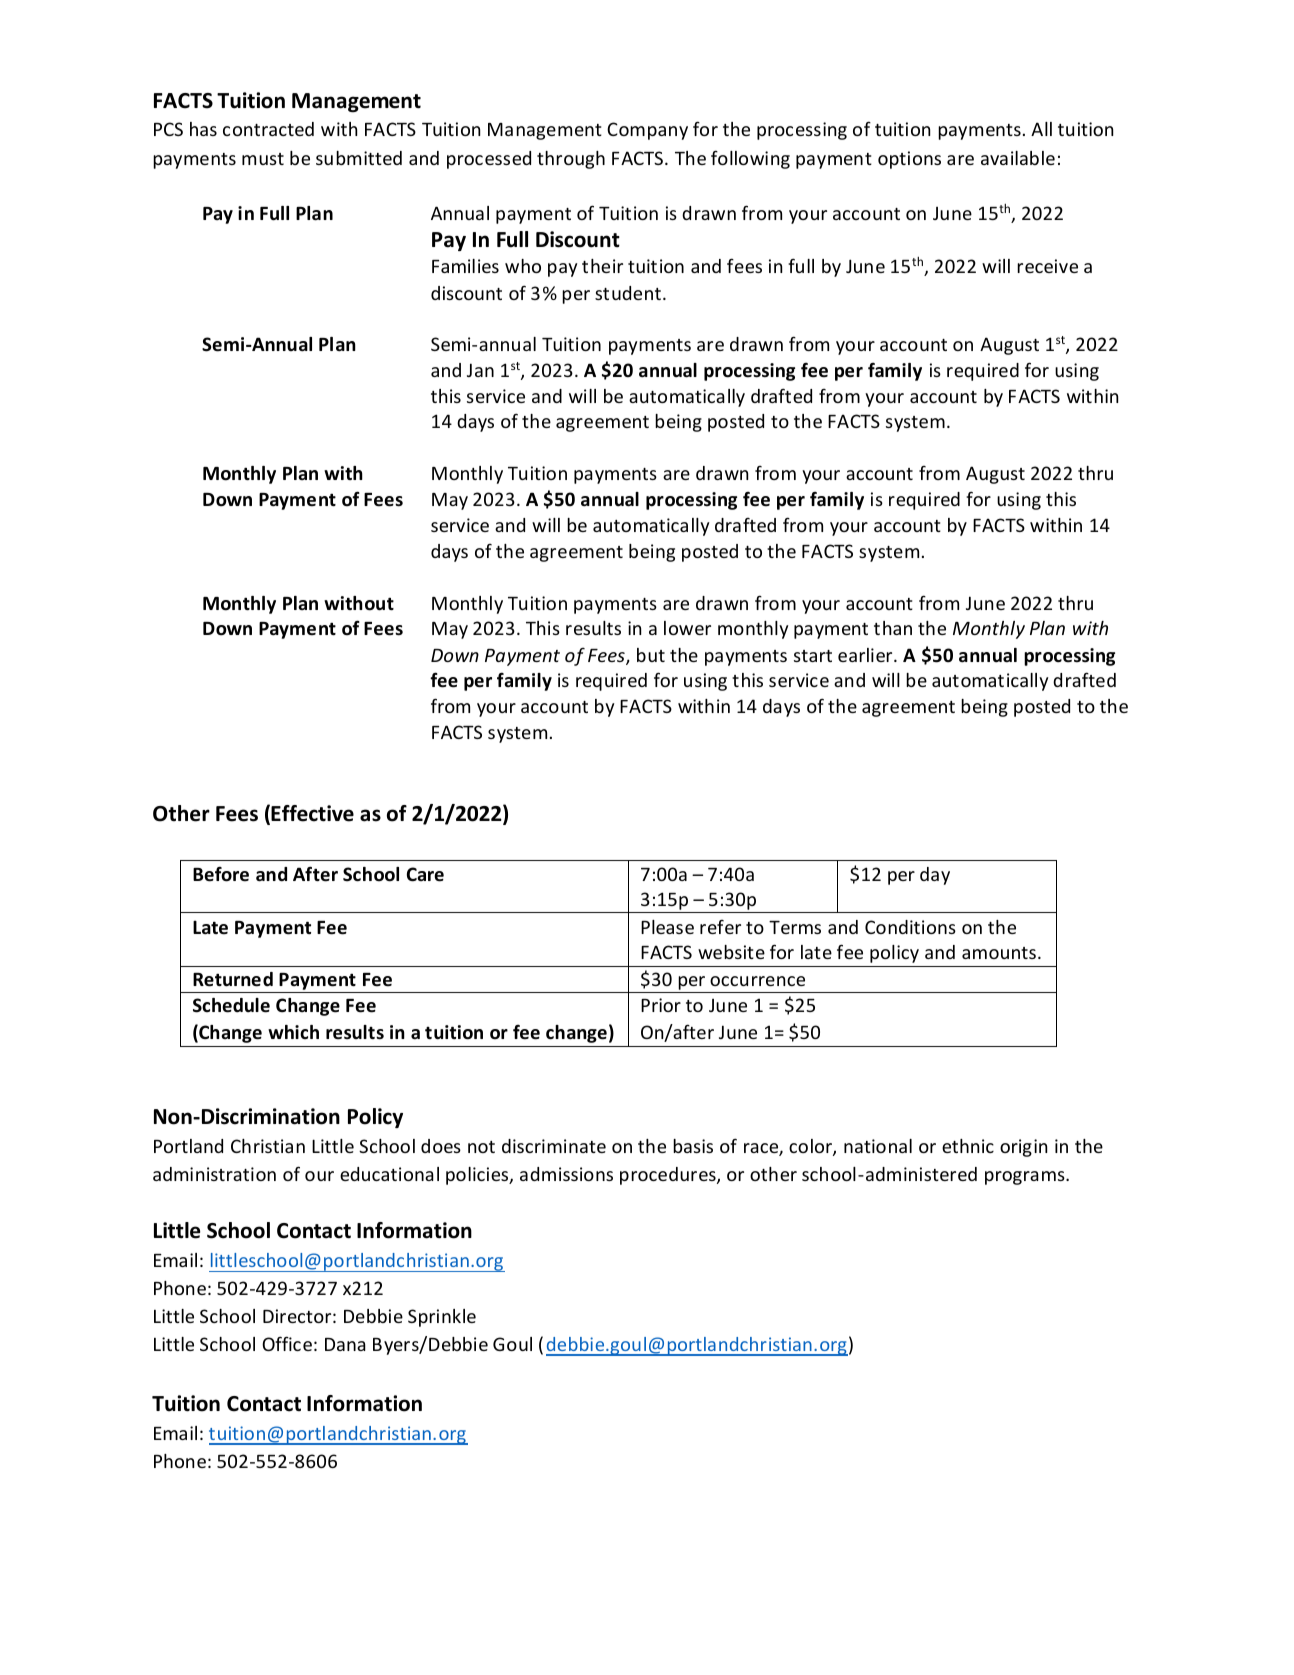  What do you see at coordinates (263, 159) in the screenshot?
I see `must` at bounding box center [263, 159].
